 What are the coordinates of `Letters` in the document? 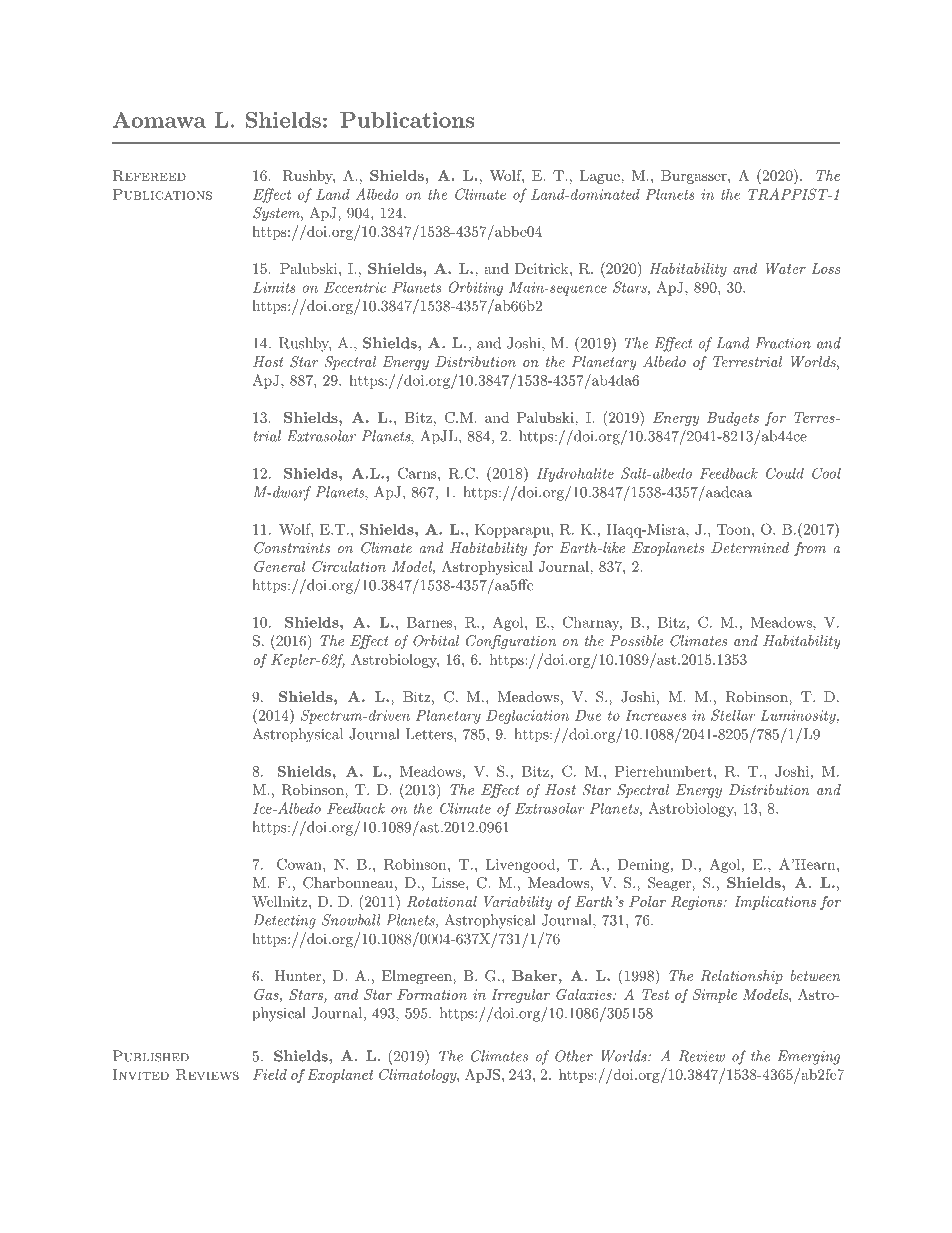 It's located at (430, 734).
